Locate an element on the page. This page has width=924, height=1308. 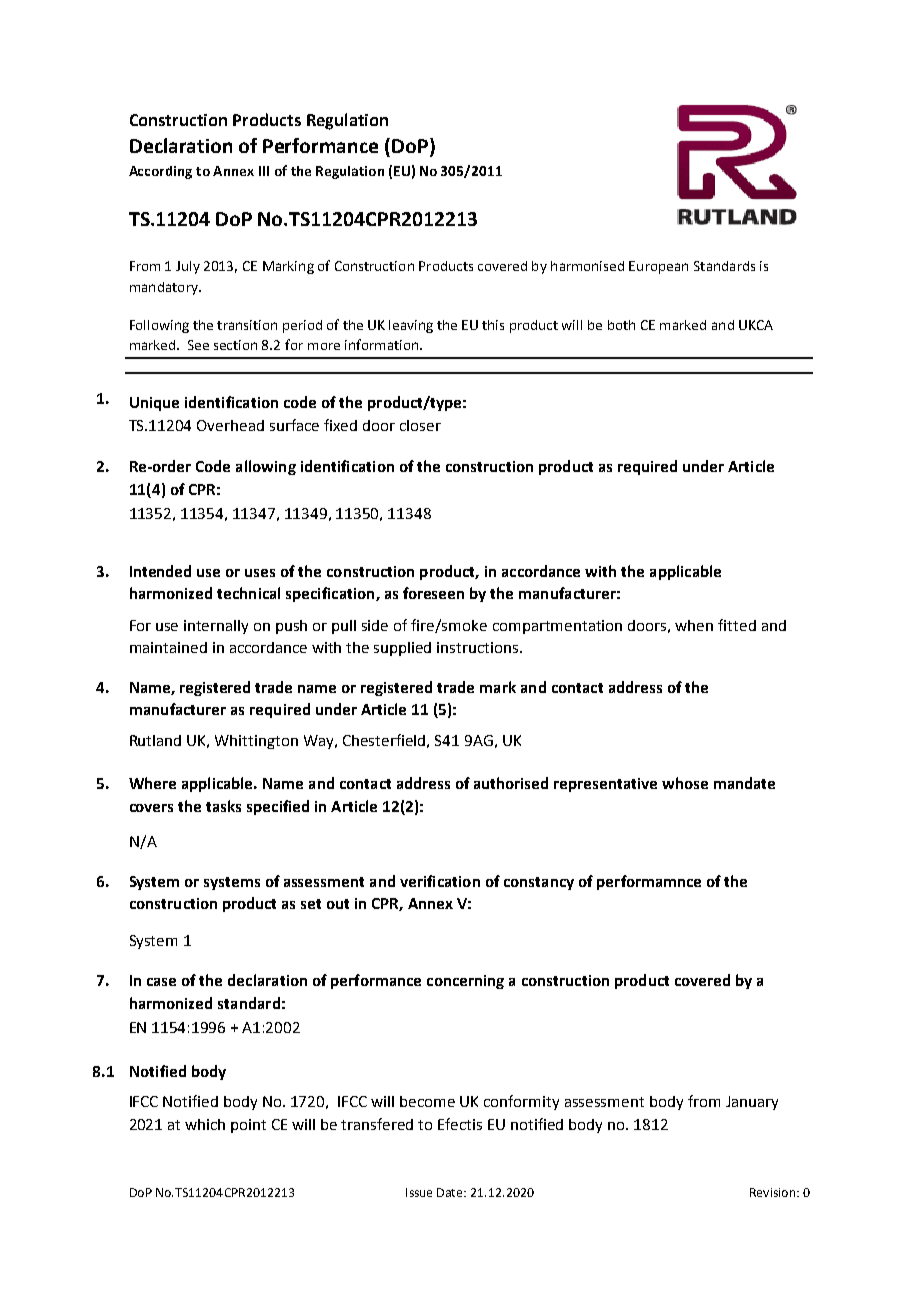
European is located at coordinates (658, 267).
